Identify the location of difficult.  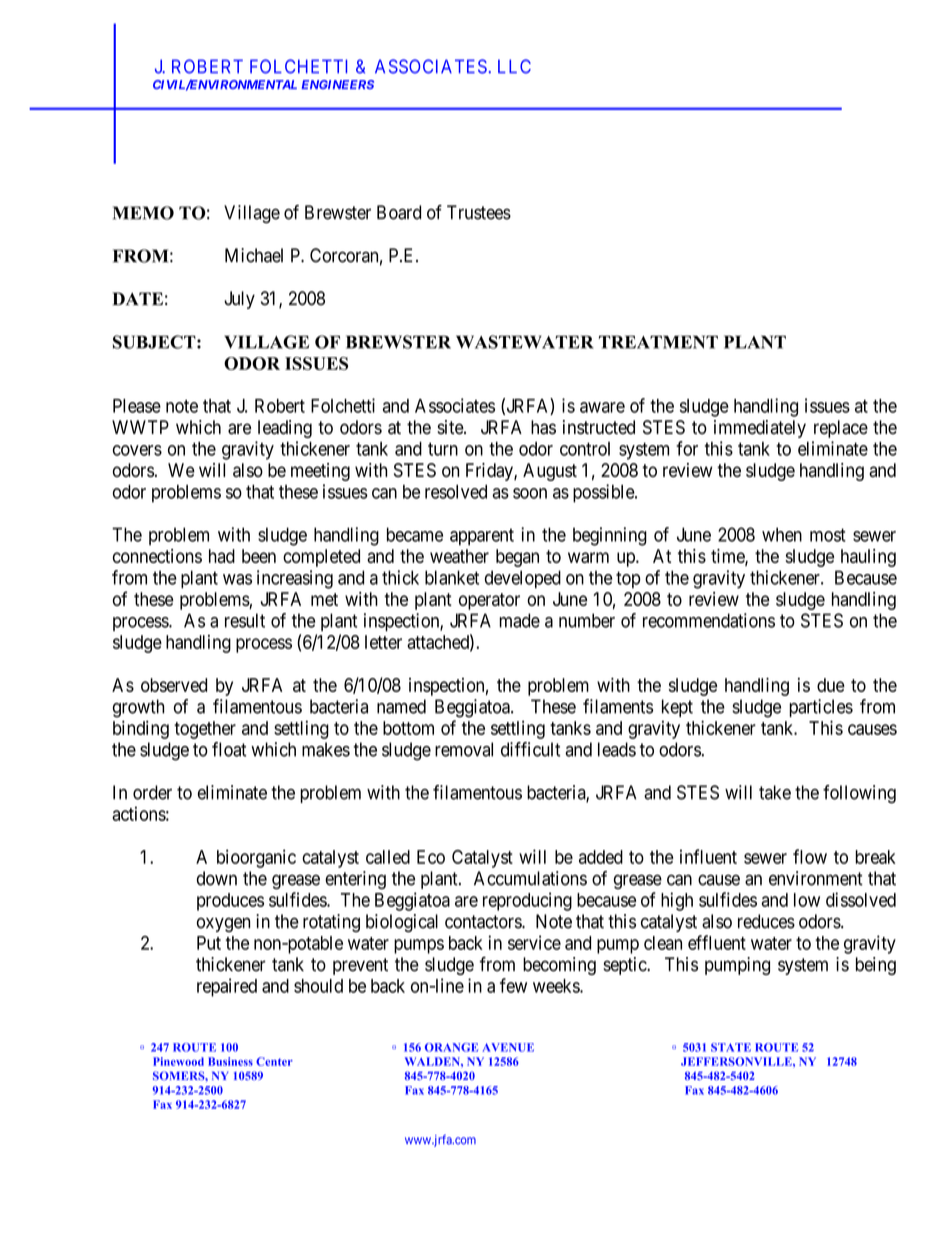
(530, 749).
